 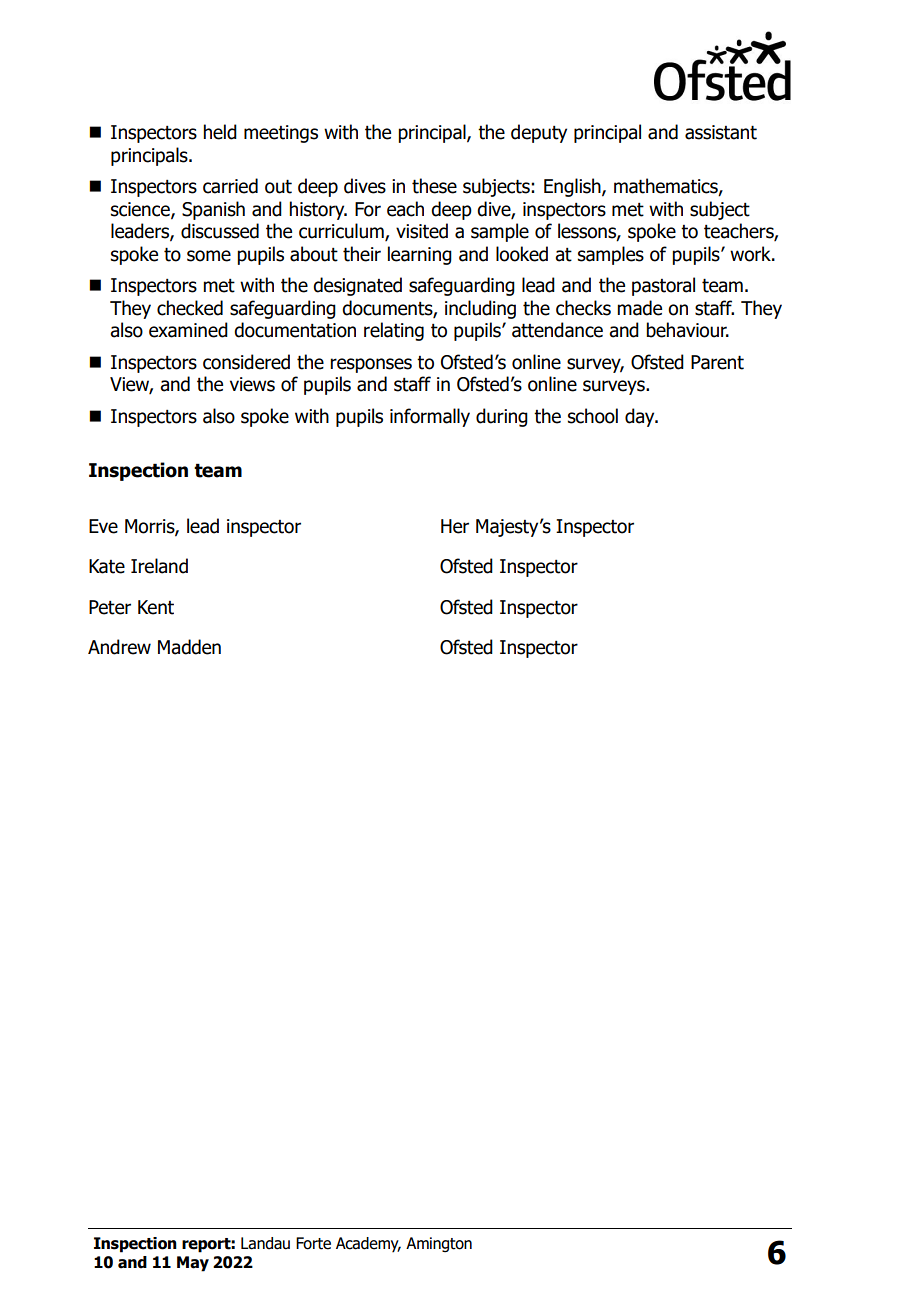 What do you see at coordinates (230, 186) in the document?
I see `carried` at bounding box center [230, 186].
